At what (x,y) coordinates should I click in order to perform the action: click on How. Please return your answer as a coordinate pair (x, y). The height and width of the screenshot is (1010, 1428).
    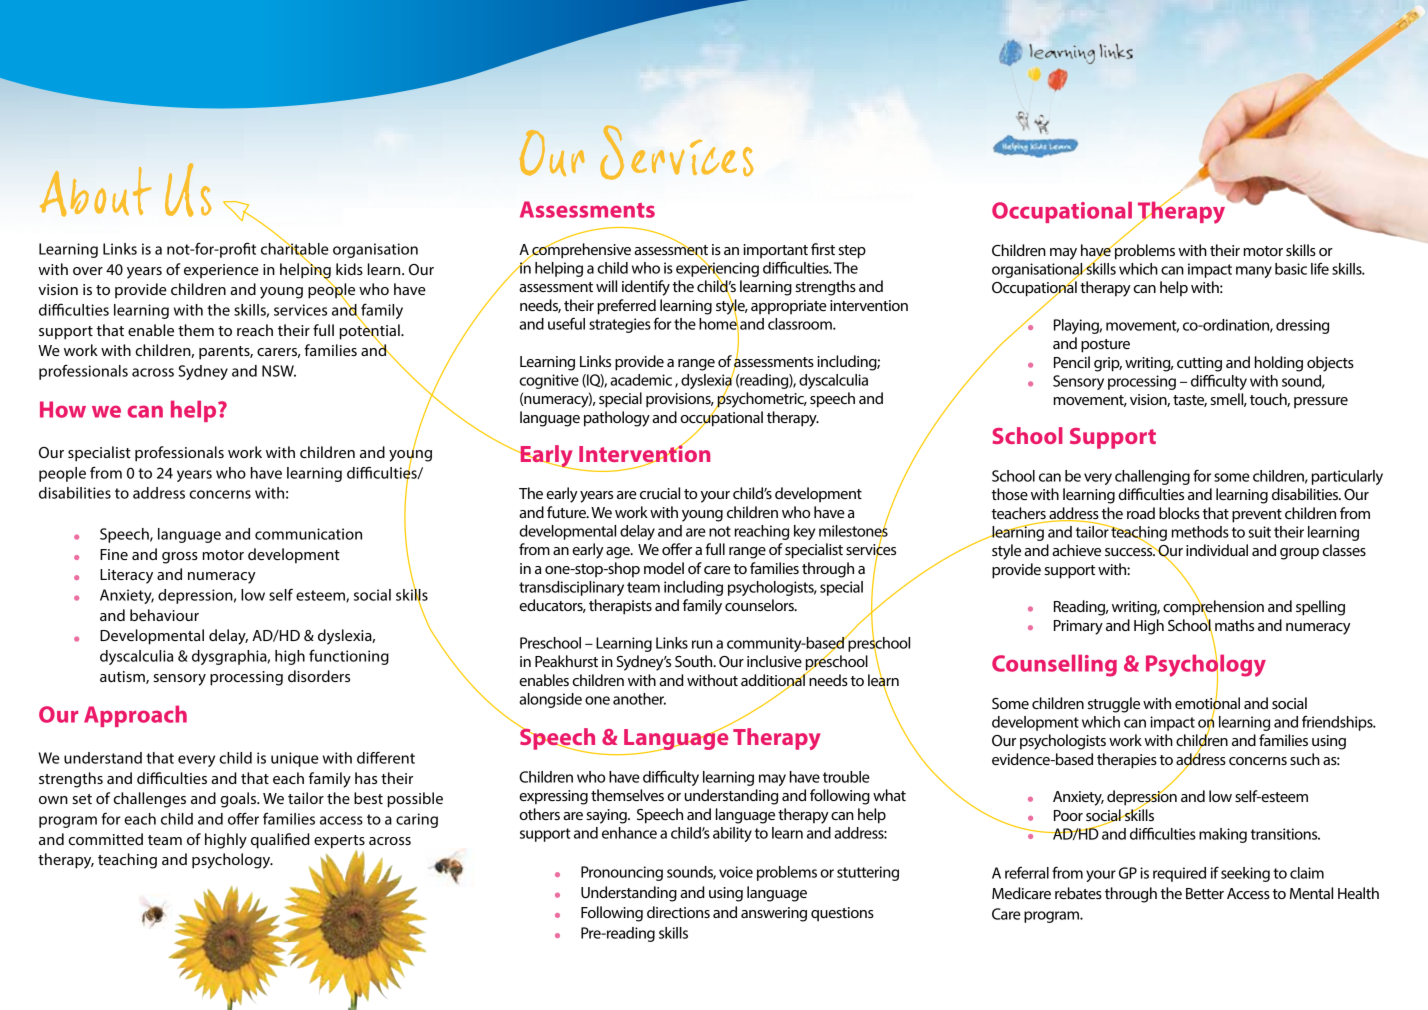
    Looking at the image, I should click on (63, 409).
